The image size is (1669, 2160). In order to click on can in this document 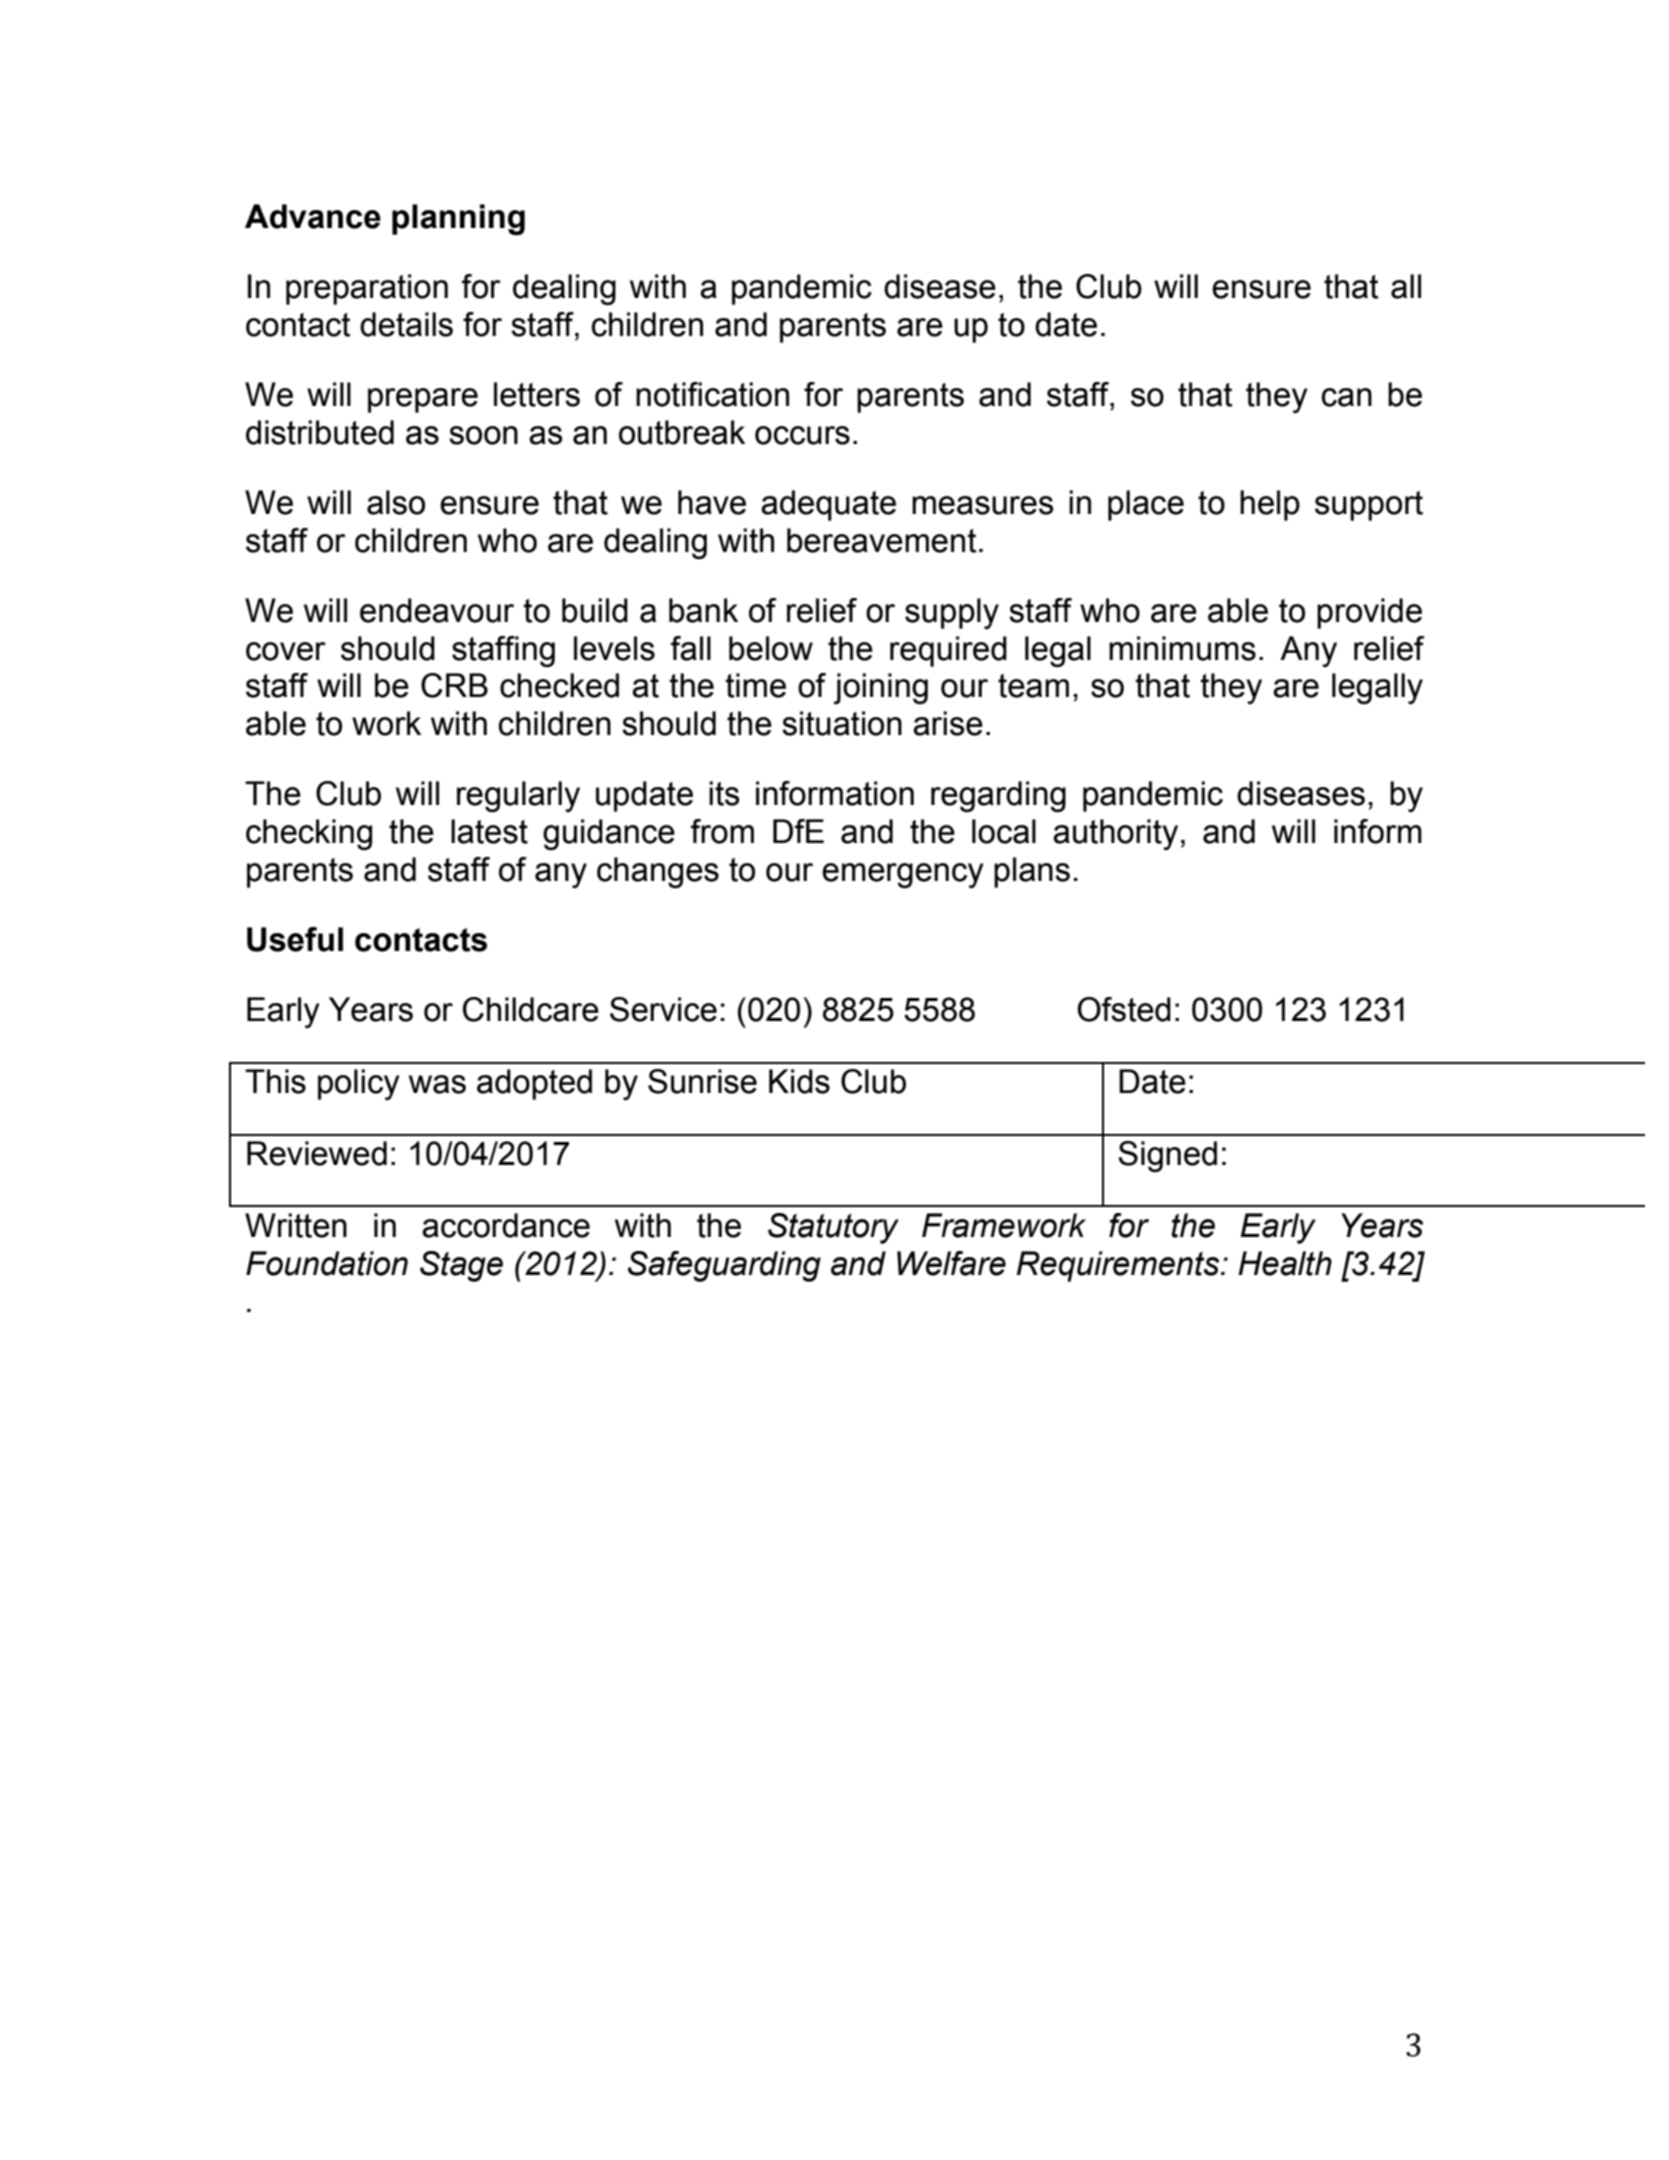, I will do `click(1347, 397)`.
